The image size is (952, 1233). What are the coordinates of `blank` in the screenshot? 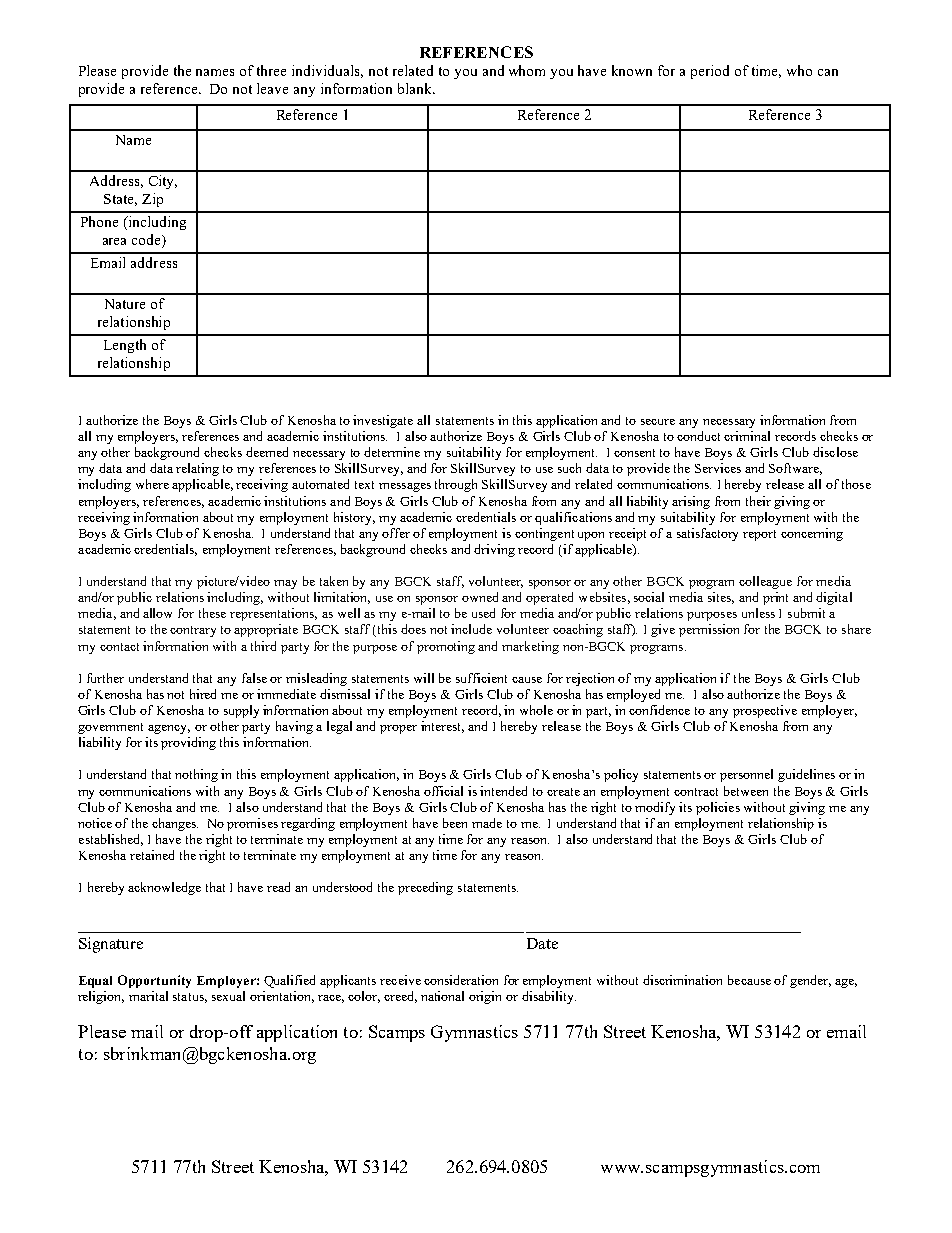 It's located at (416, 88).
